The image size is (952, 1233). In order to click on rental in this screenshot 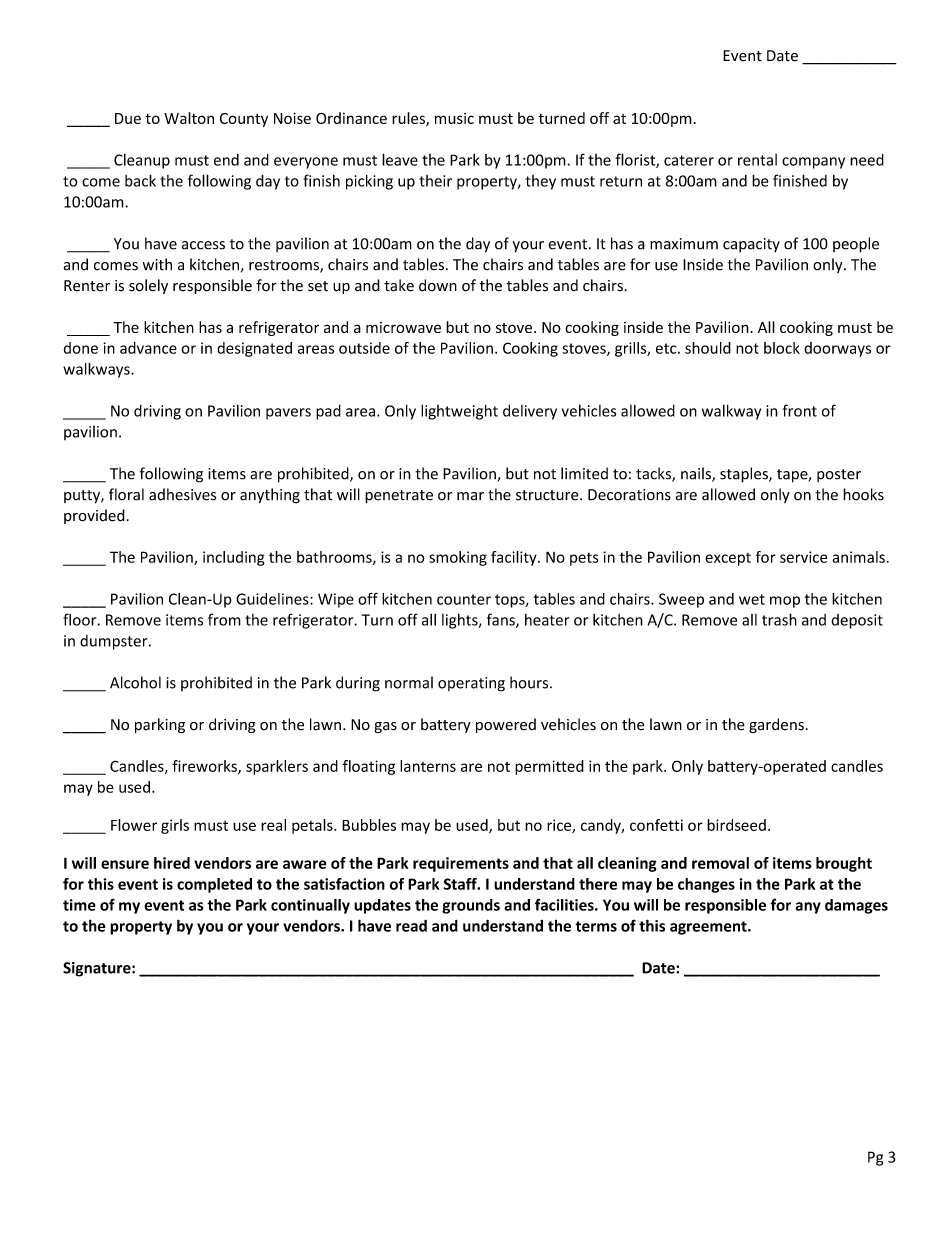, I will do `click(757, 160)`.
